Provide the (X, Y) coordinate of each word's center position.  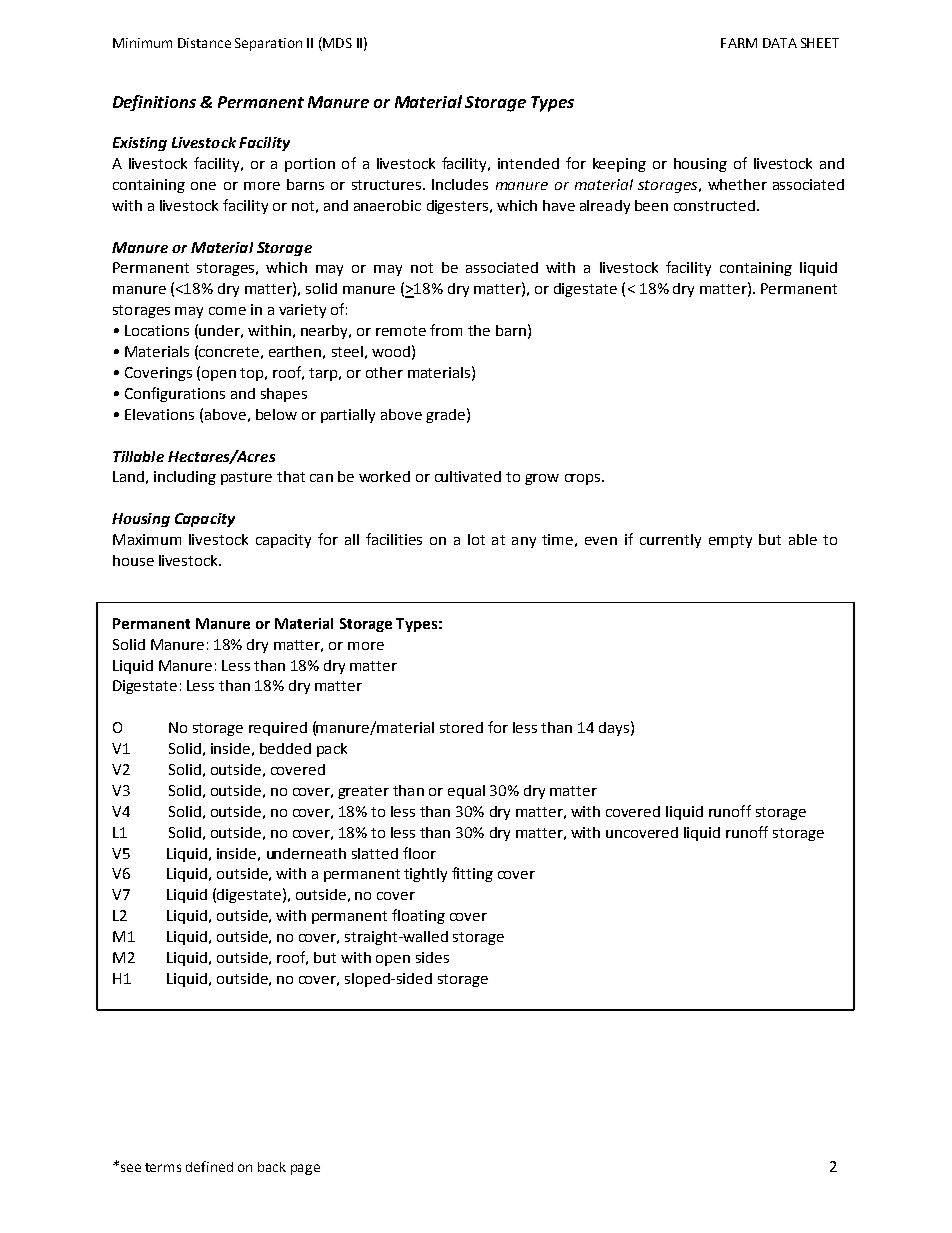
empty (730, 541)
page (305, 1169)
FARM (739, 43)
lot (476, 539)
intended (528, 163)
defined (209, 1166)
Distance (204, 43)
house (133, 560)
